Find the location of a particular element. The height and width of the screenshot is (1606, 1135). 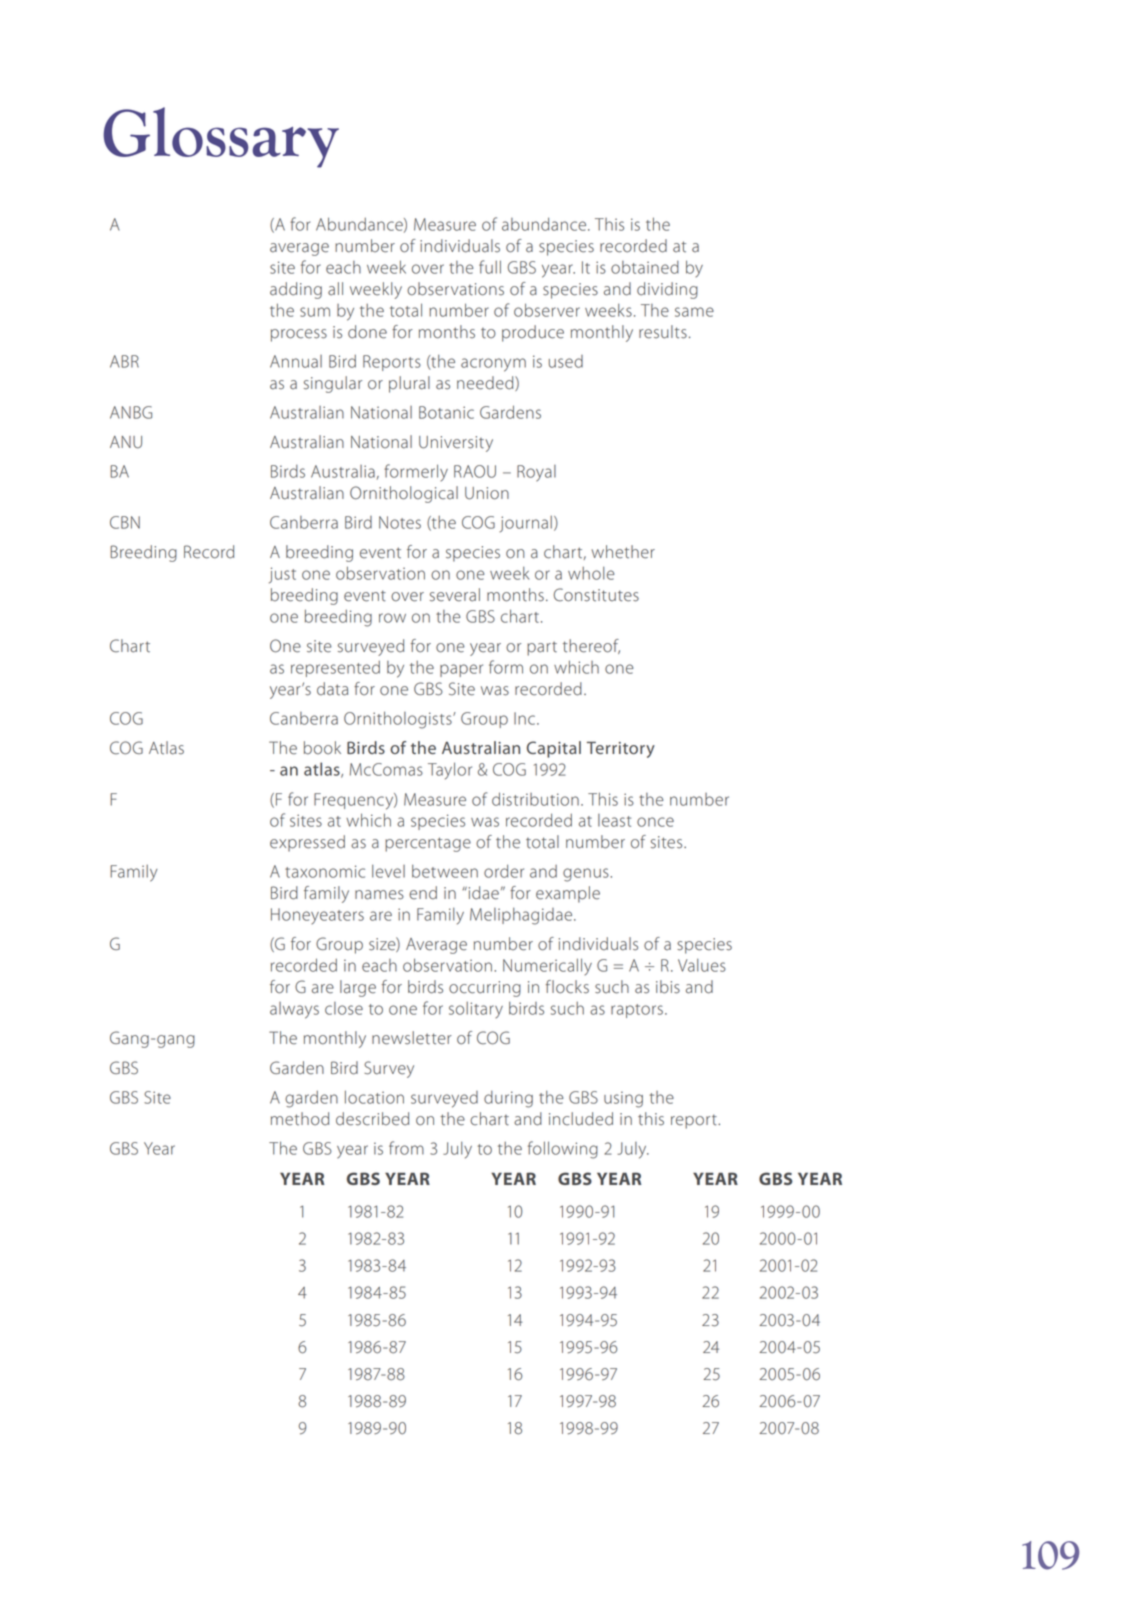

obtained is located at coordinates (645, 267).
